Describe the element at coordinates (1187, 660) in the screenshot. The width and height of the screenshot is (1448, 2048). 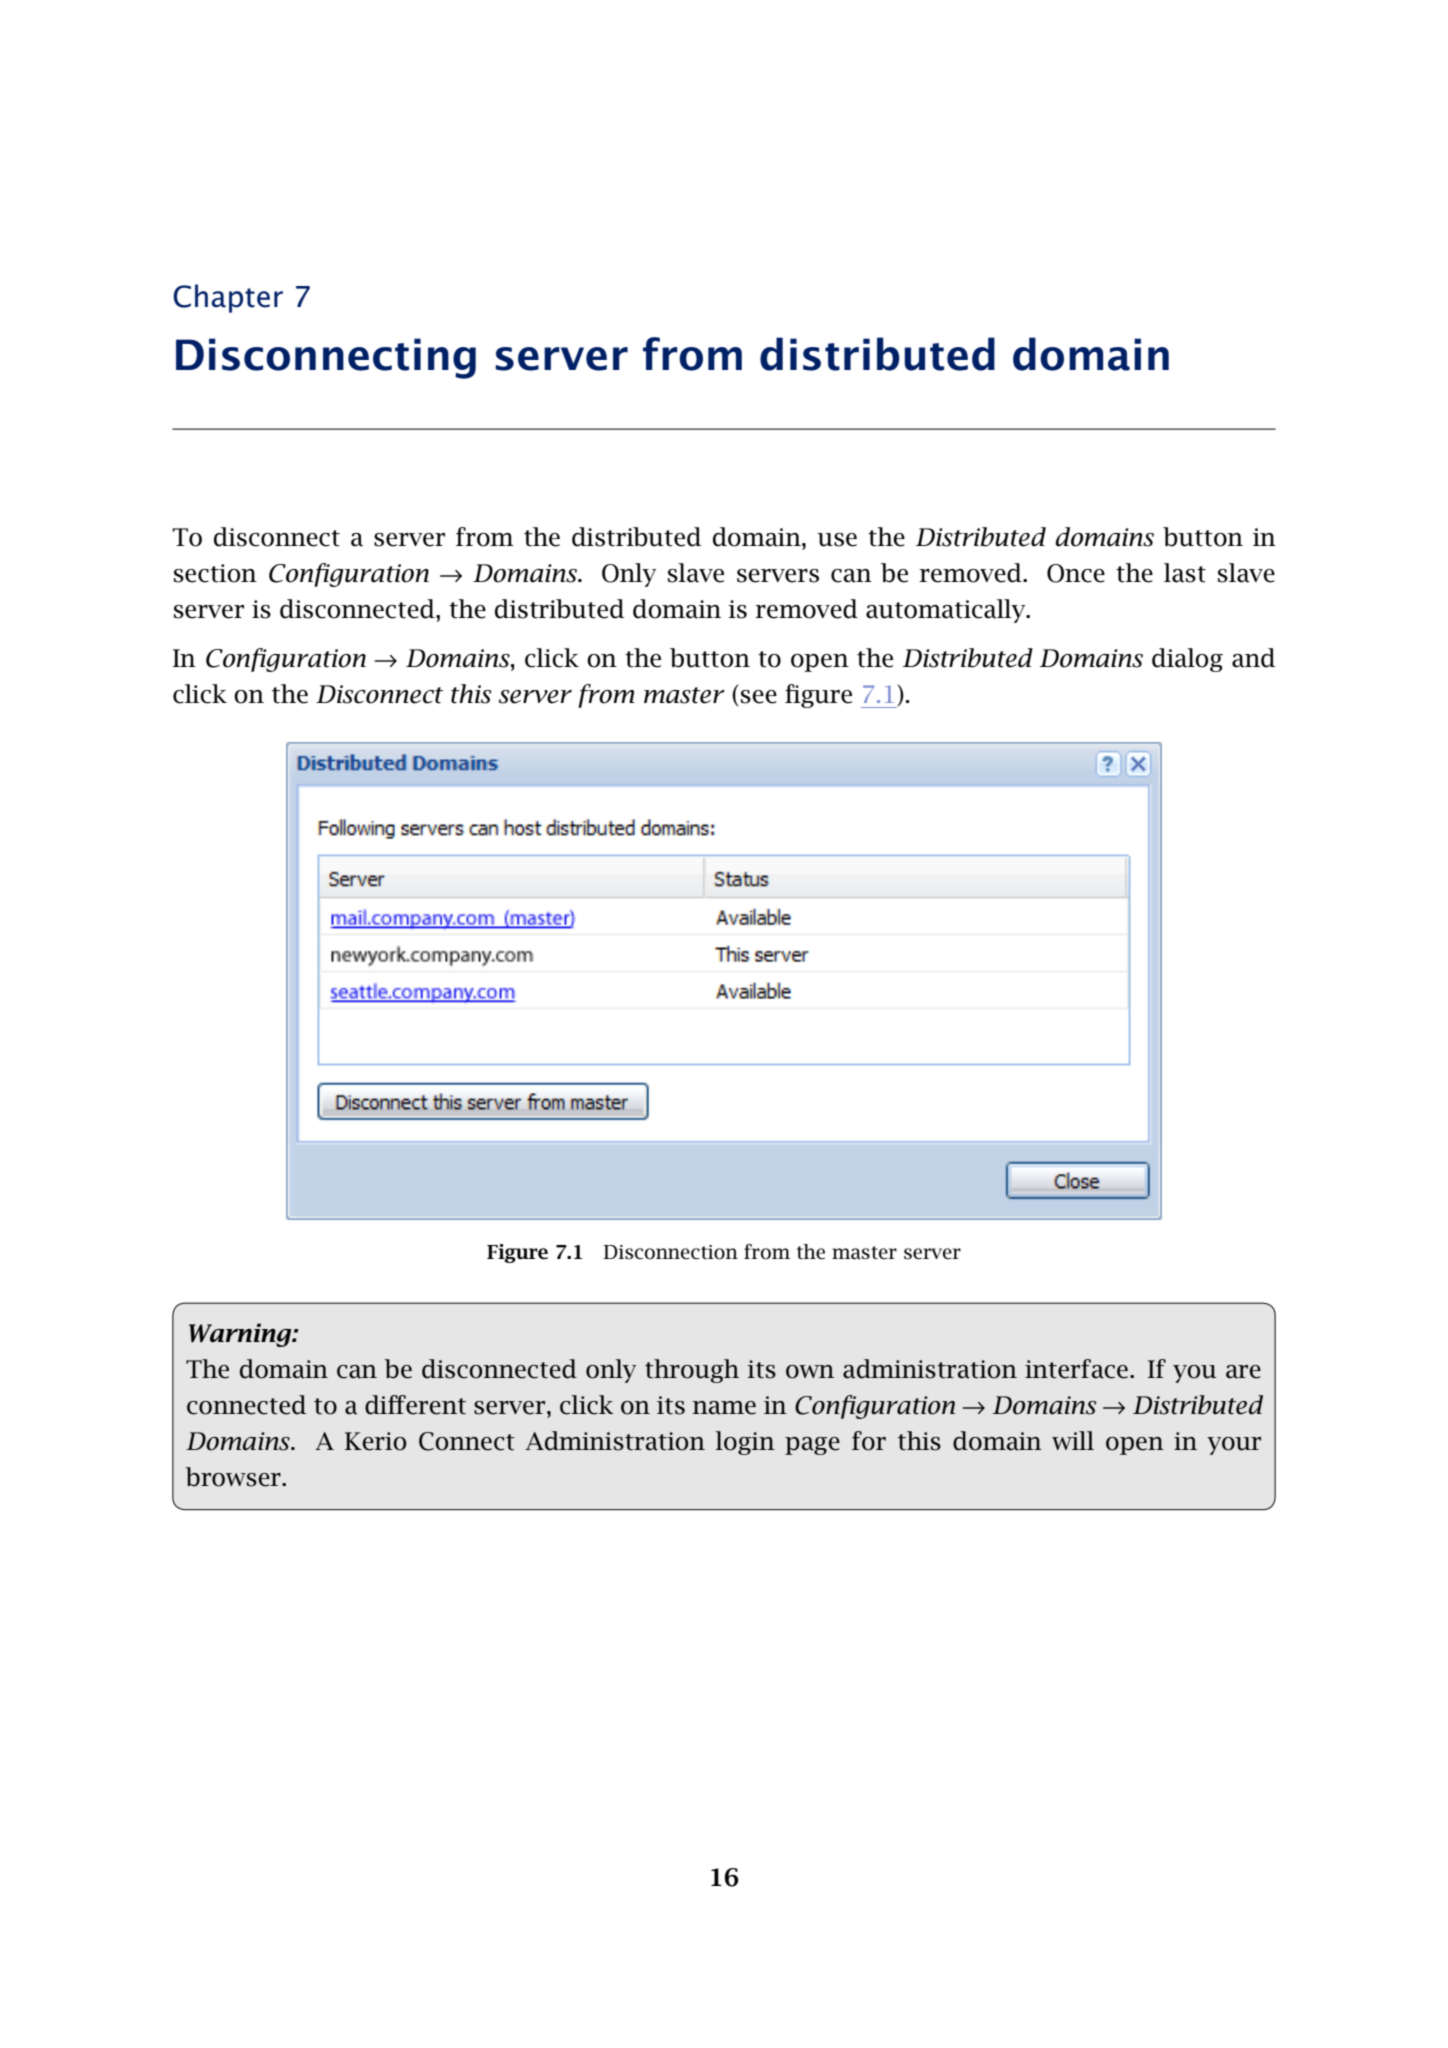
I see `dialog` at that location.
